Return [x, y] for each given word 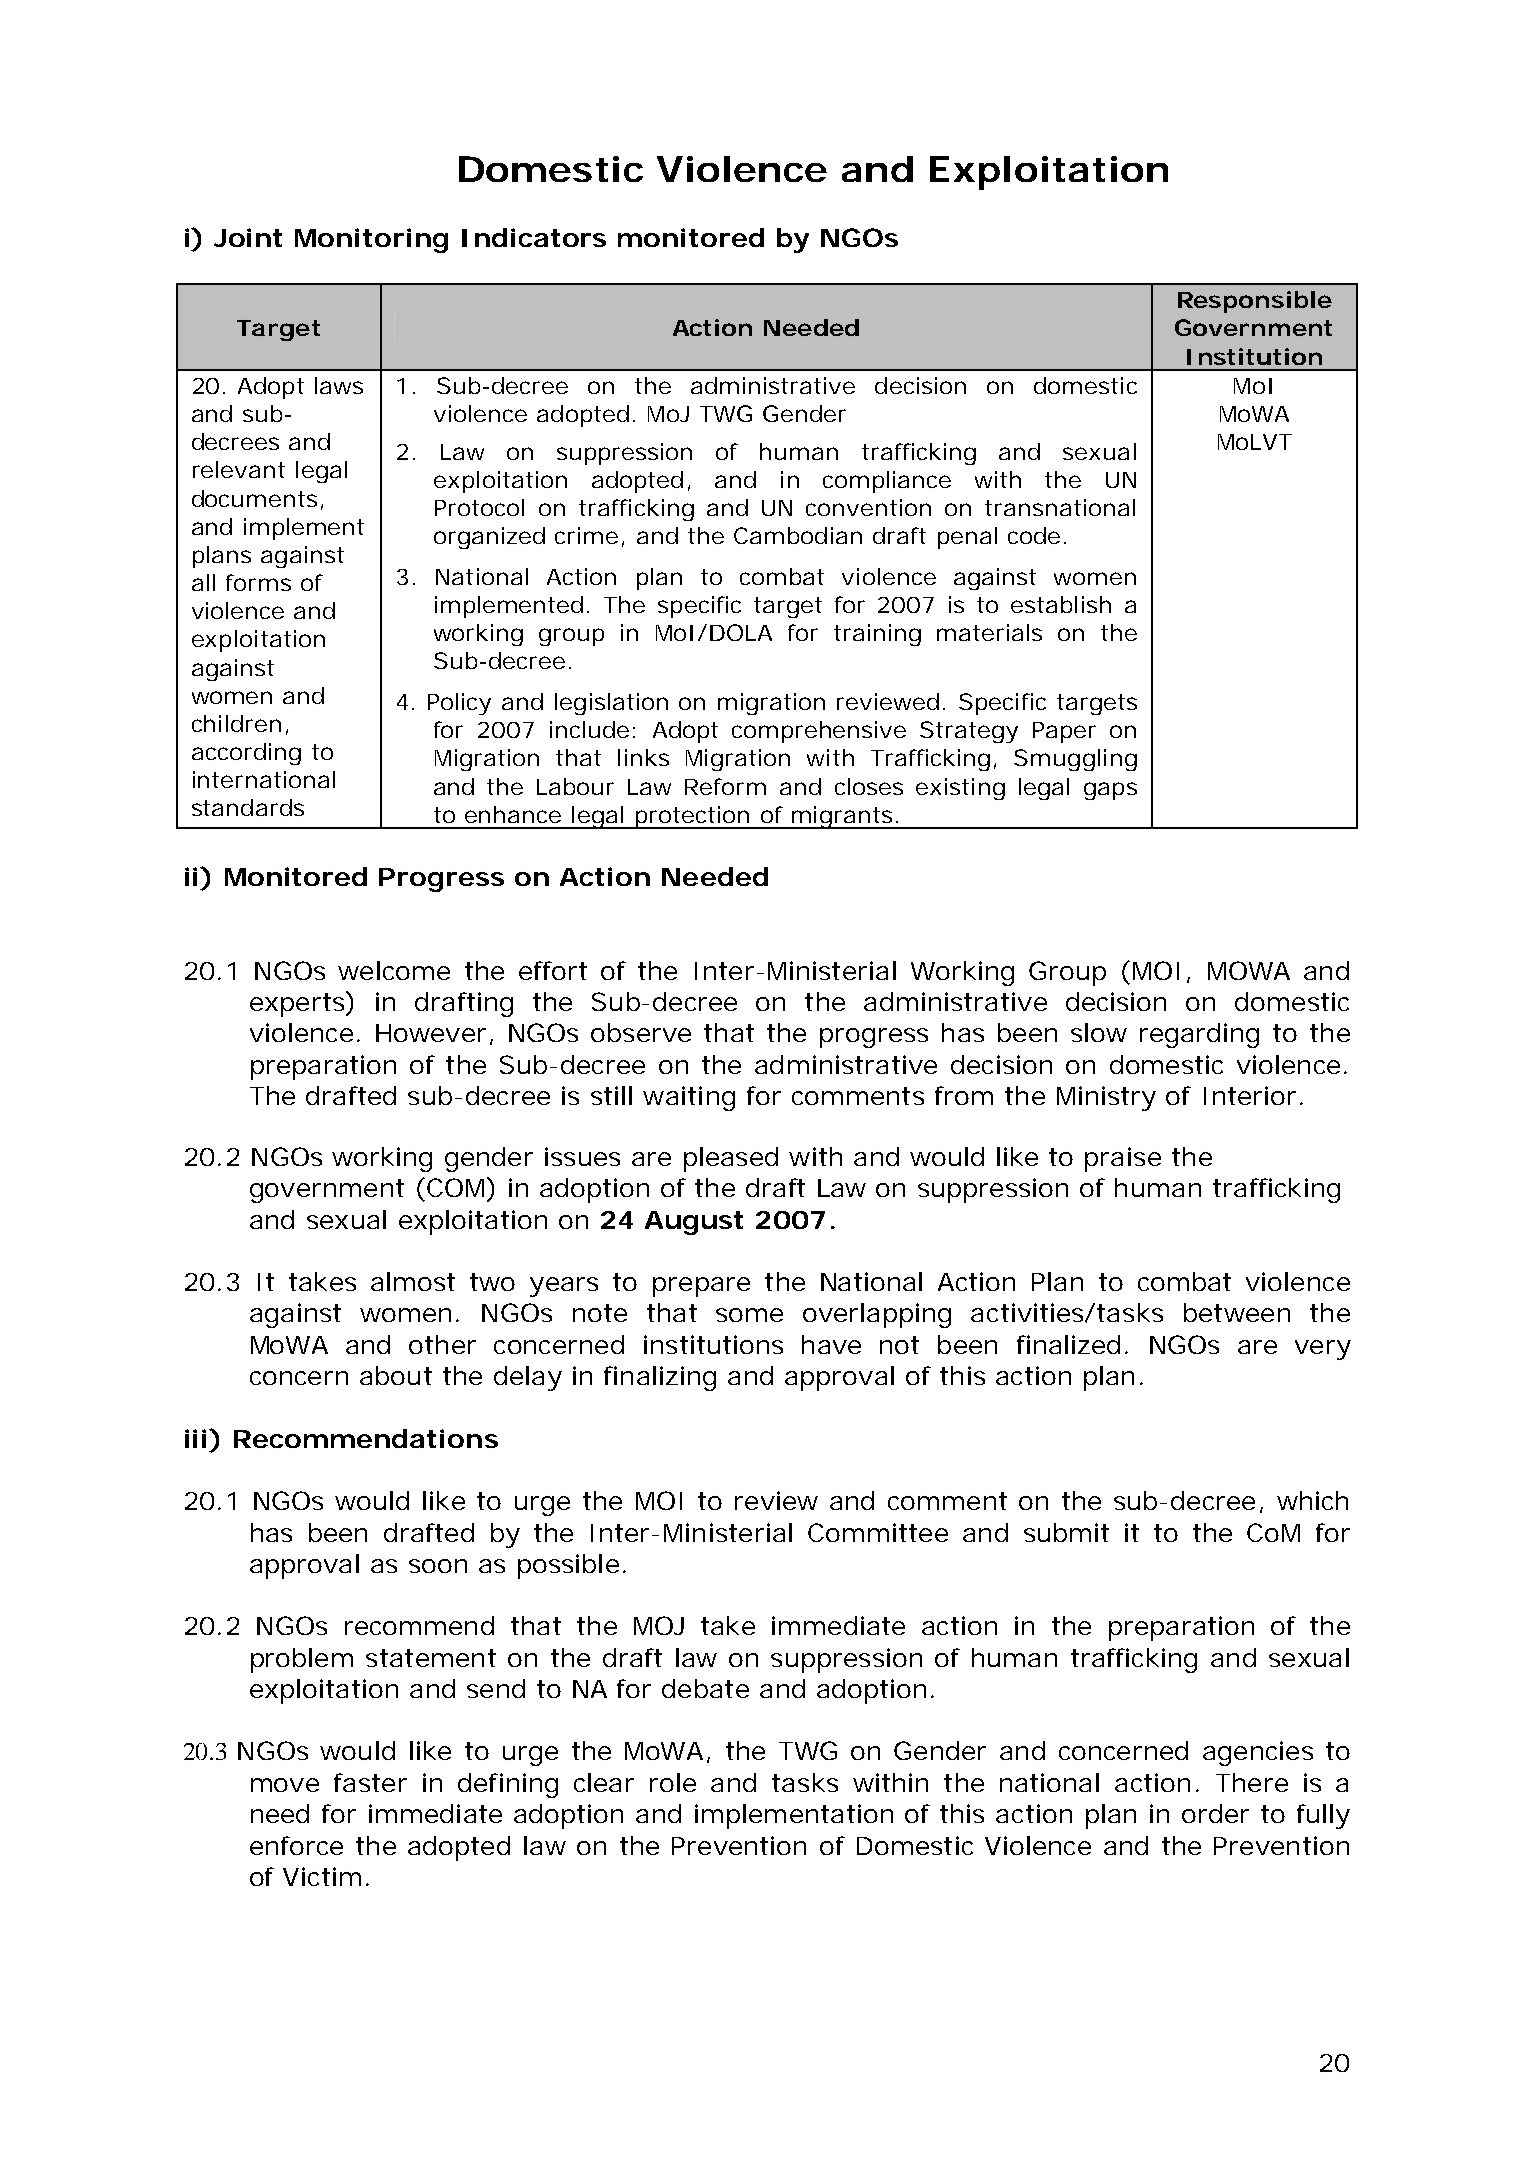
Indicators [534, 237]
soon [438, 1566]
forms [258, 582]
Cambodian [798, 535]
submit [1066, 1532]
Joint [248, 237]
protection [693, 817]
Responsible [1255, 302]
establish [1061, 604]
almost [413, 1281]
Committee [878, 1532]
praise [1123, 1159]
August [694, 1223]
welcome [394, 970]
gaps [1110, 791]
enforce [296, 1845]
